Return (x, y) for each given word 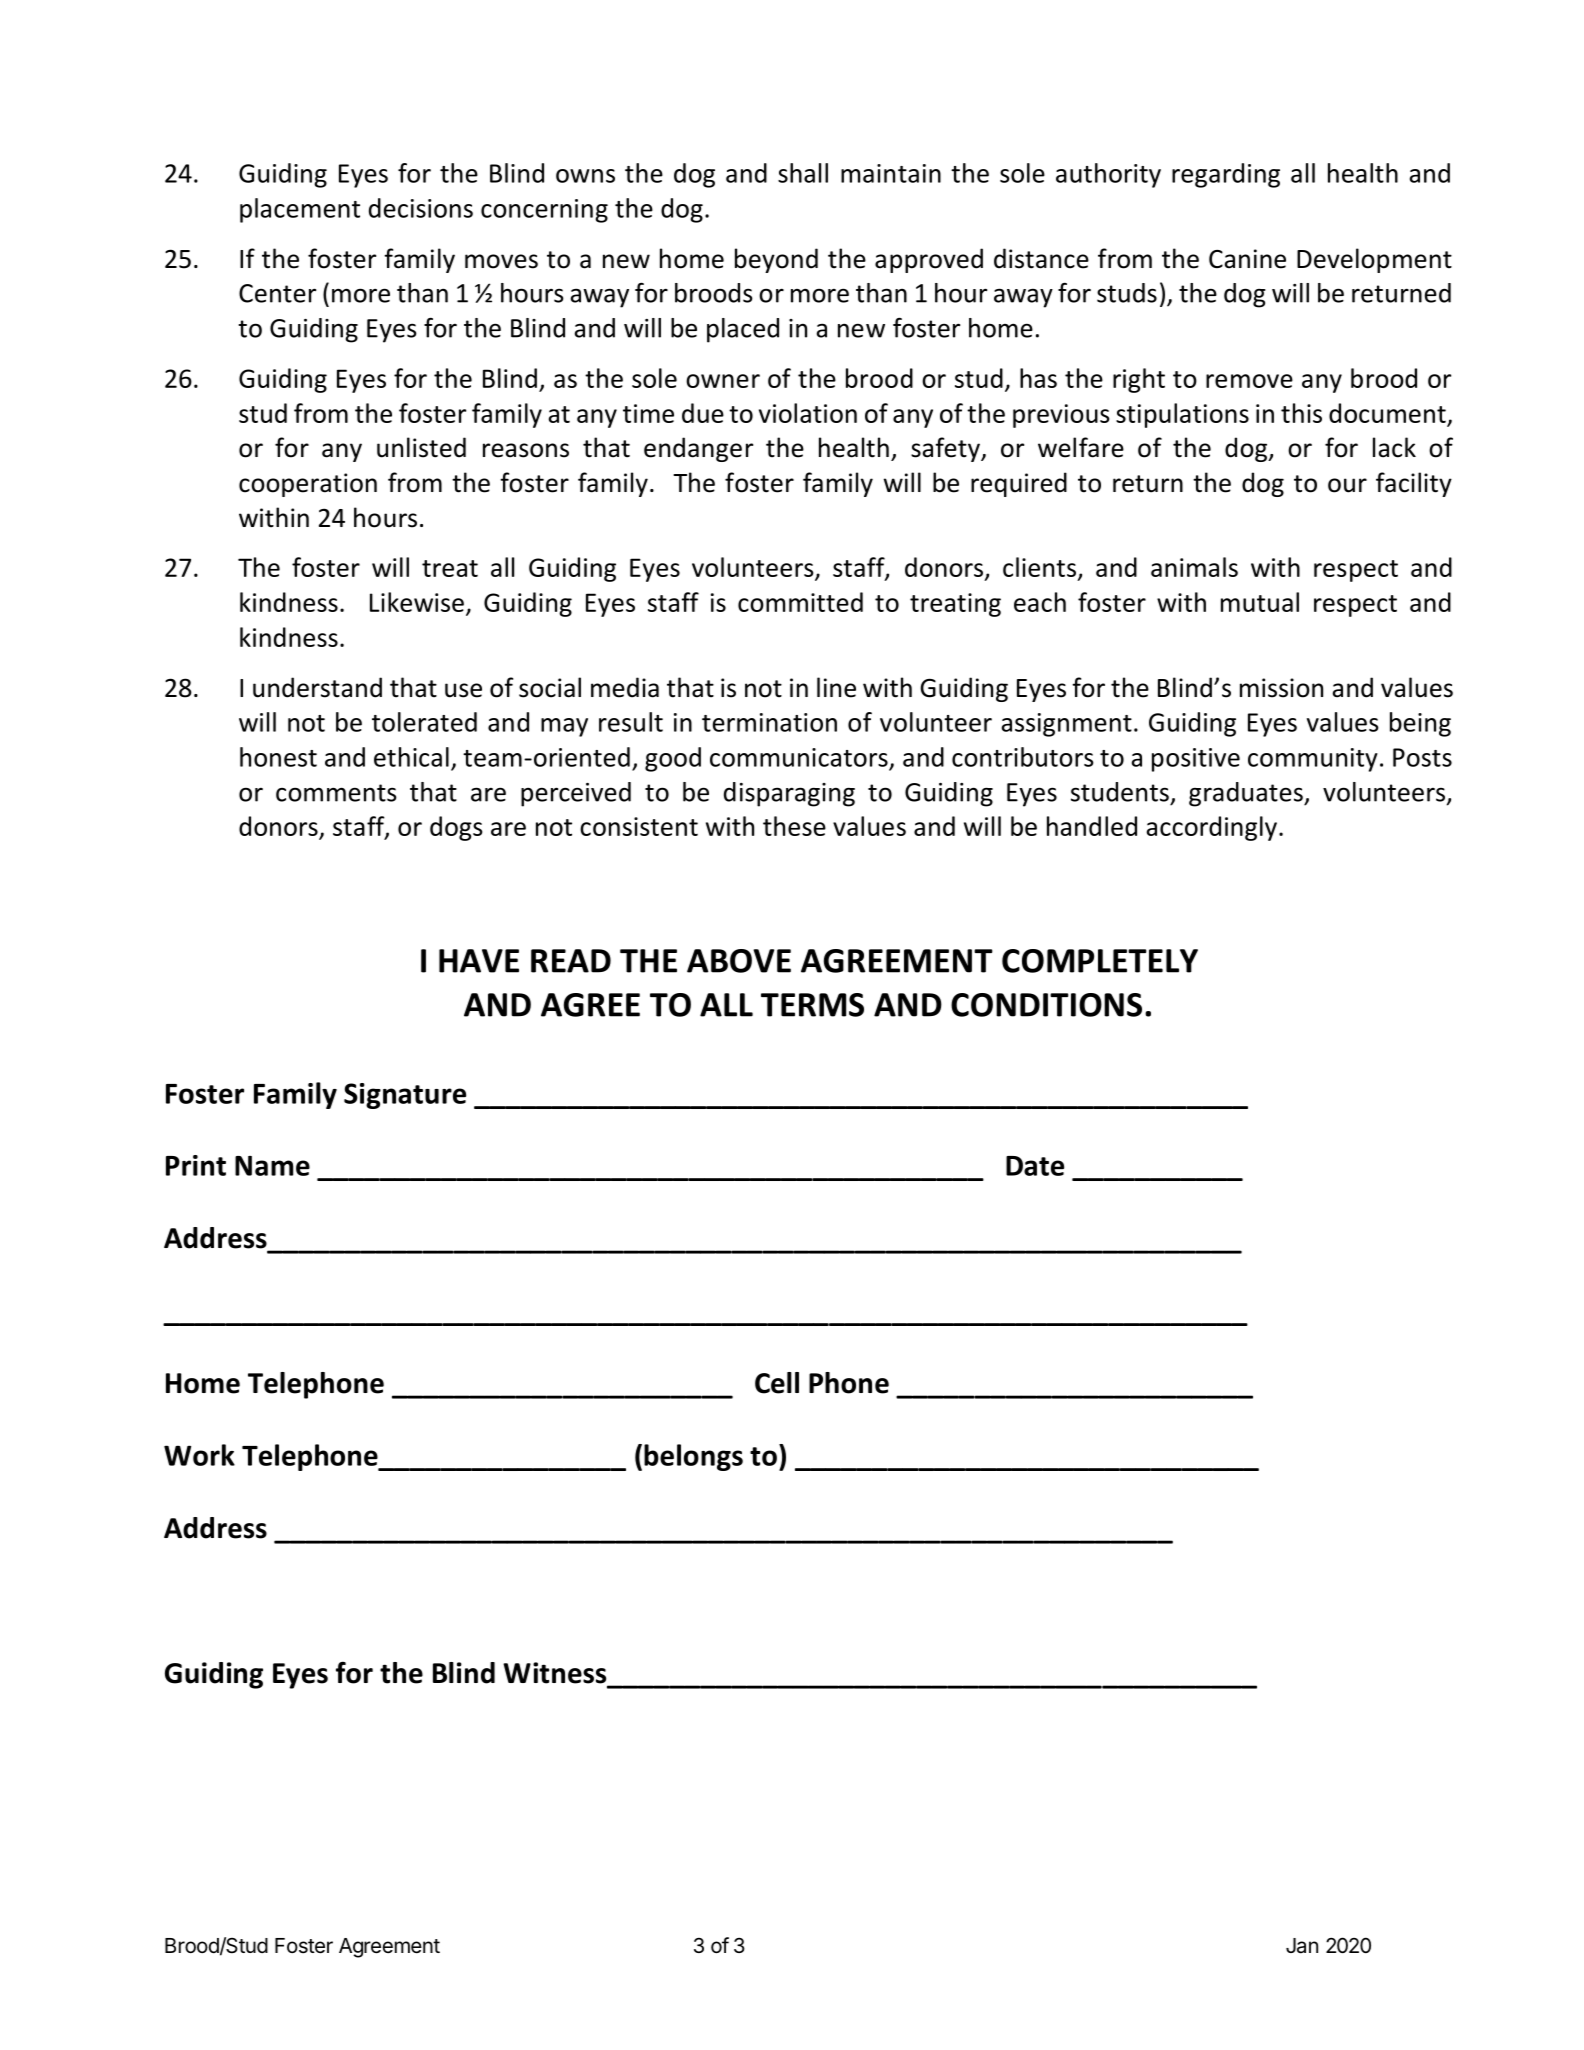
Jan (1302, 1946)
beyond (776, 260)
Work (199, 1455)
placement (300, 210)
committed (800, 602)
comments (336, 793)
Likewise (417, 602)
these (794, 826)
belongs (693, 1457)
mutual (1260, 602)
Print (196, 1165)
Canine (1247, 259)
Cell (777, 1383)
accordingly (1212, 828)
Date (1035, 1166)
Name (272, 1166)
